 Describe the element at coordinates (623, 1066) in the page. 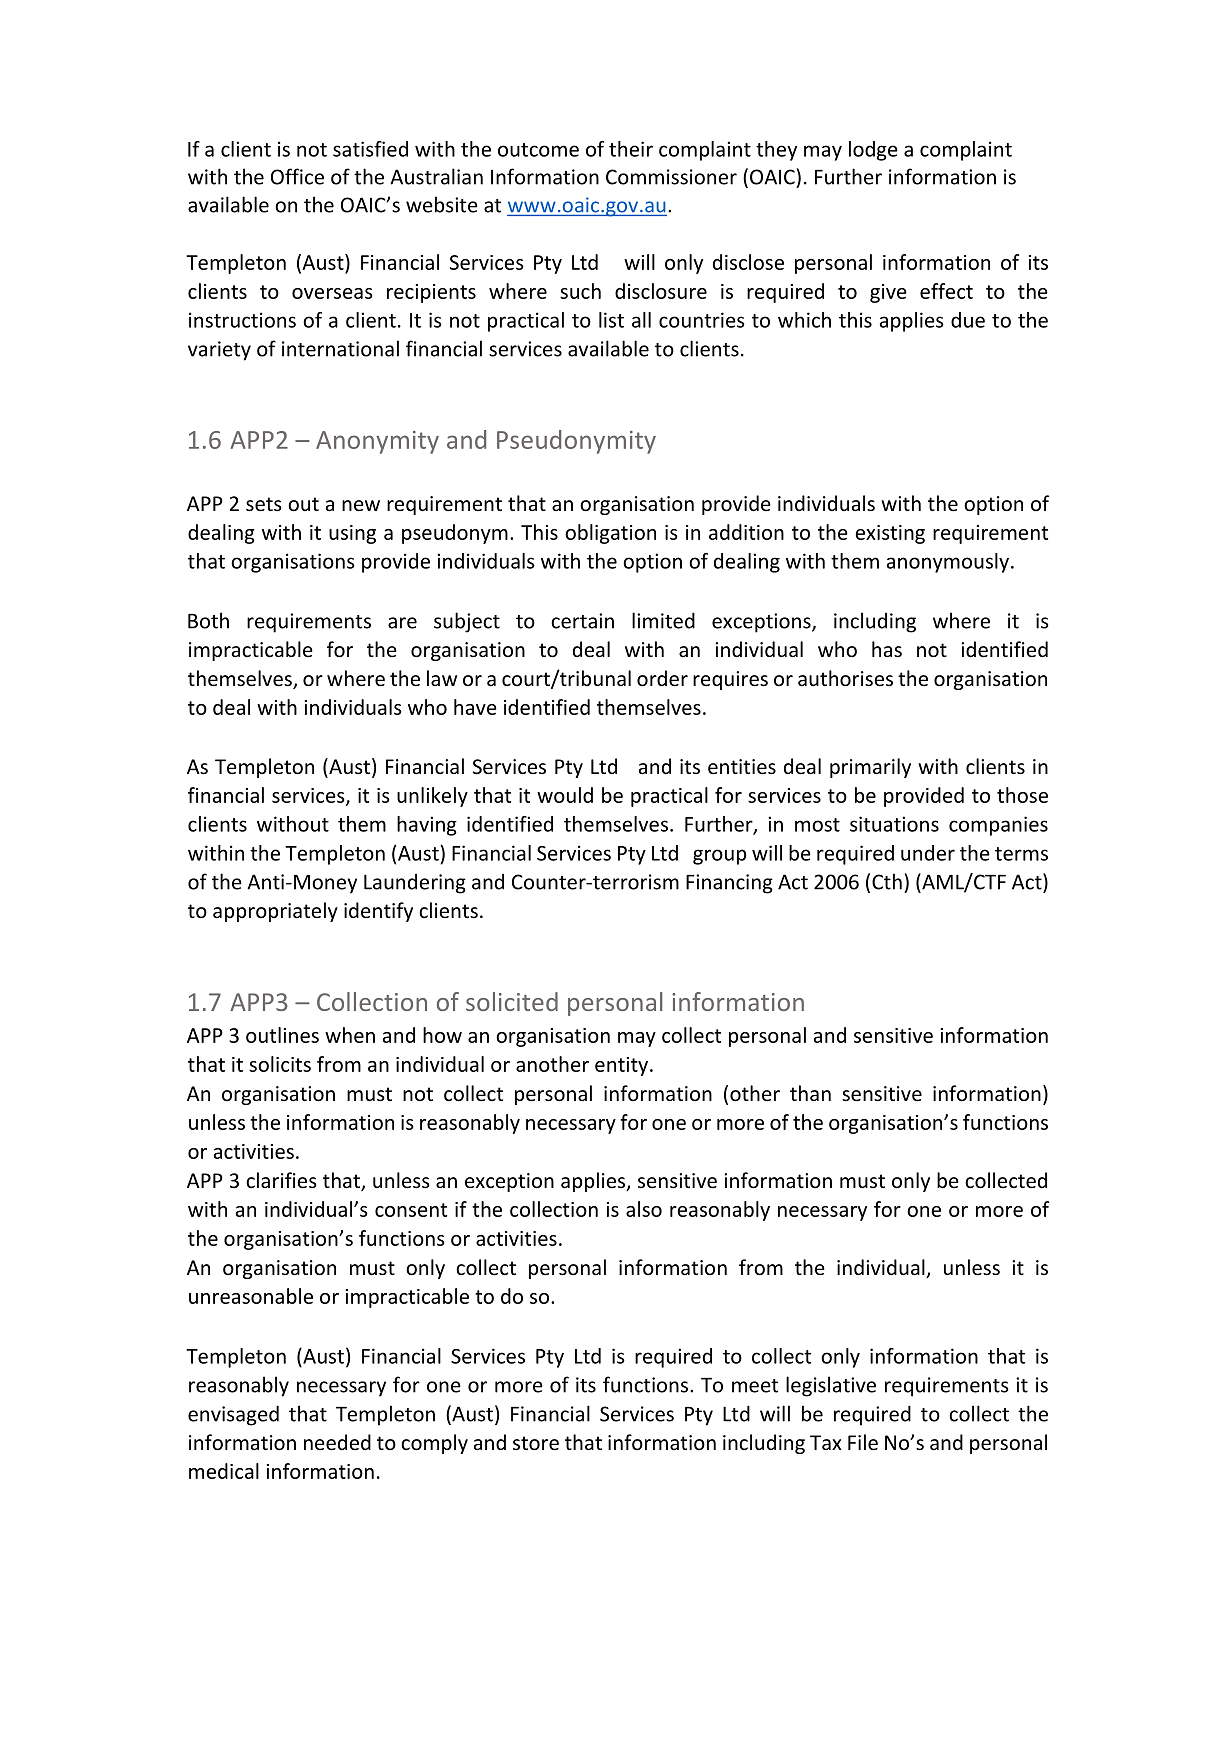

I see `entity` at that location.
